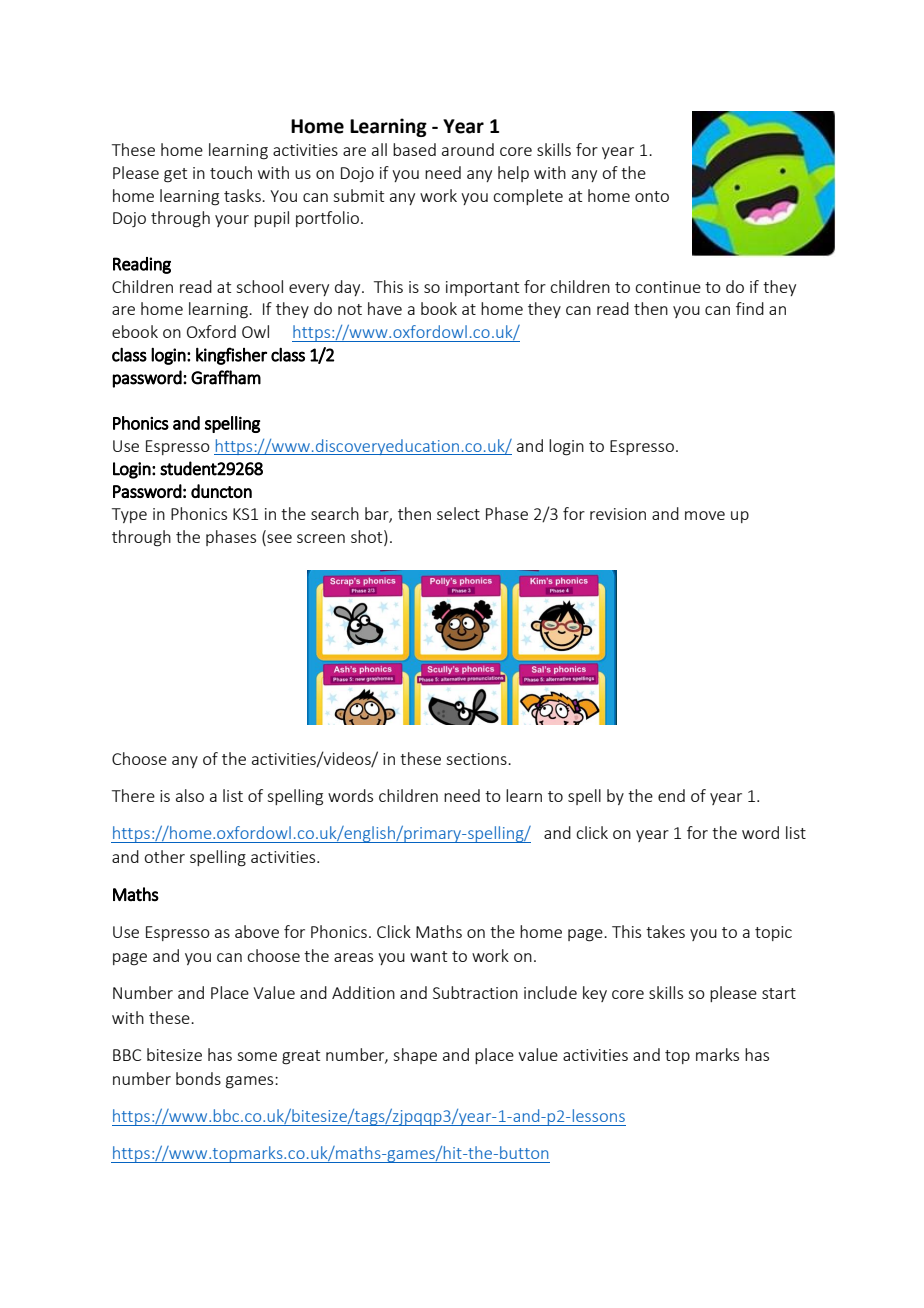 This image has height=1308, width=924. What do you see at coordinates (468, 149) in the image?
I see `around` at bounding box center [468, 149].
